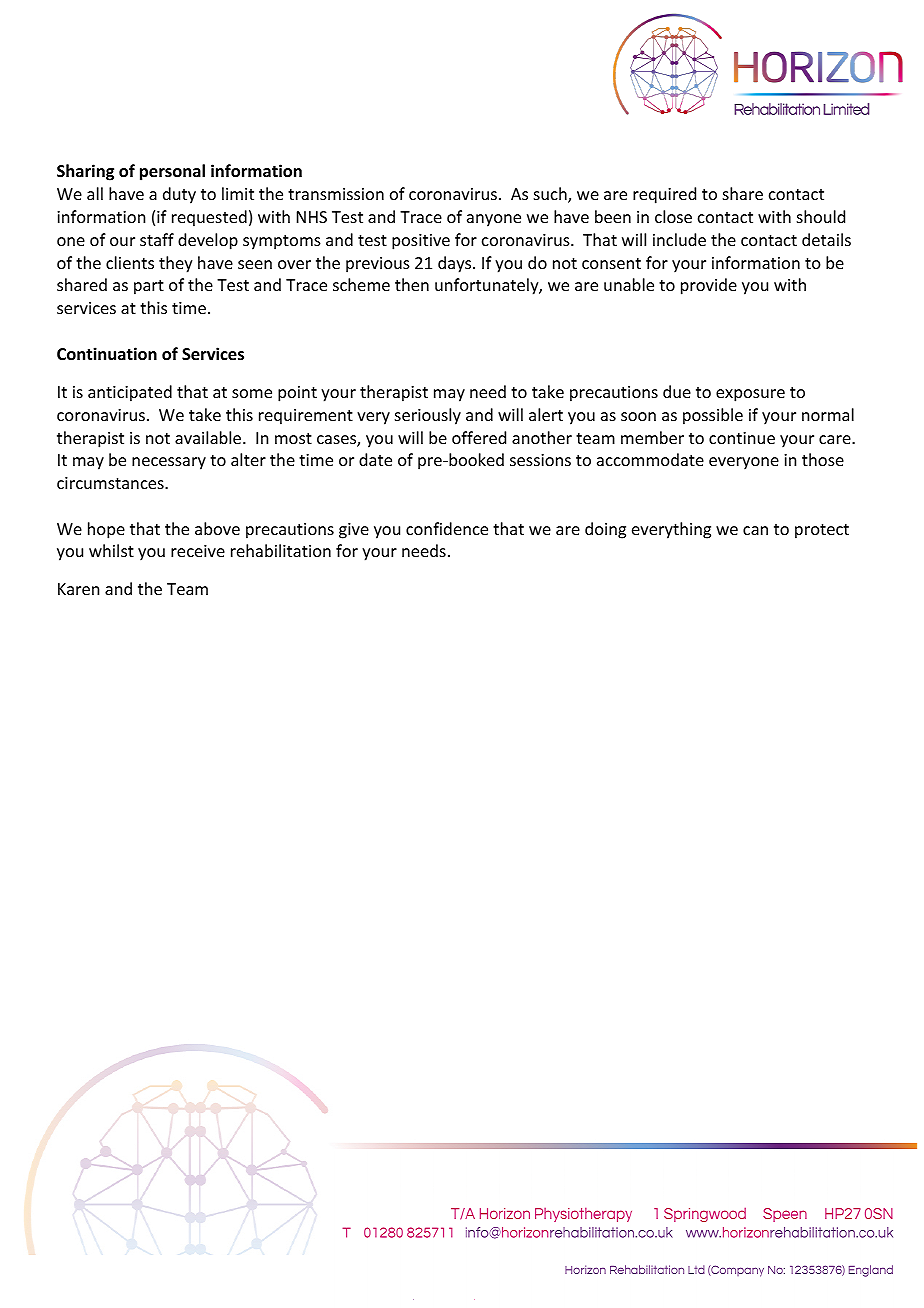 The height and width of the screenshot is (1308, 924). Describe the element at coordinates (447, 528) in the screenshot. I see `confidence` at that location.
